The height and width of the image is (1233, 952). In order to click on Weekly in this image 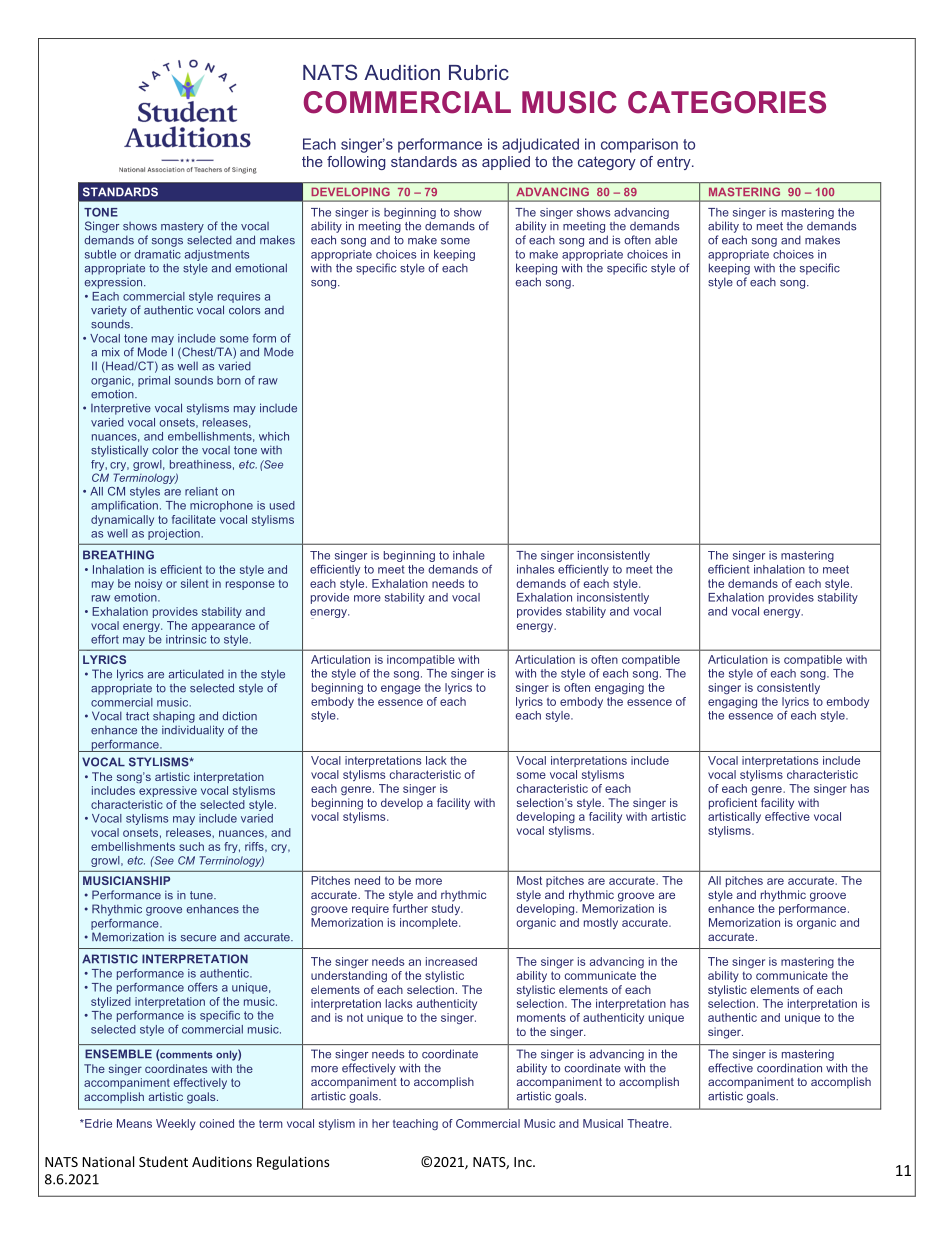, I will do `click(176, 1124)`.
